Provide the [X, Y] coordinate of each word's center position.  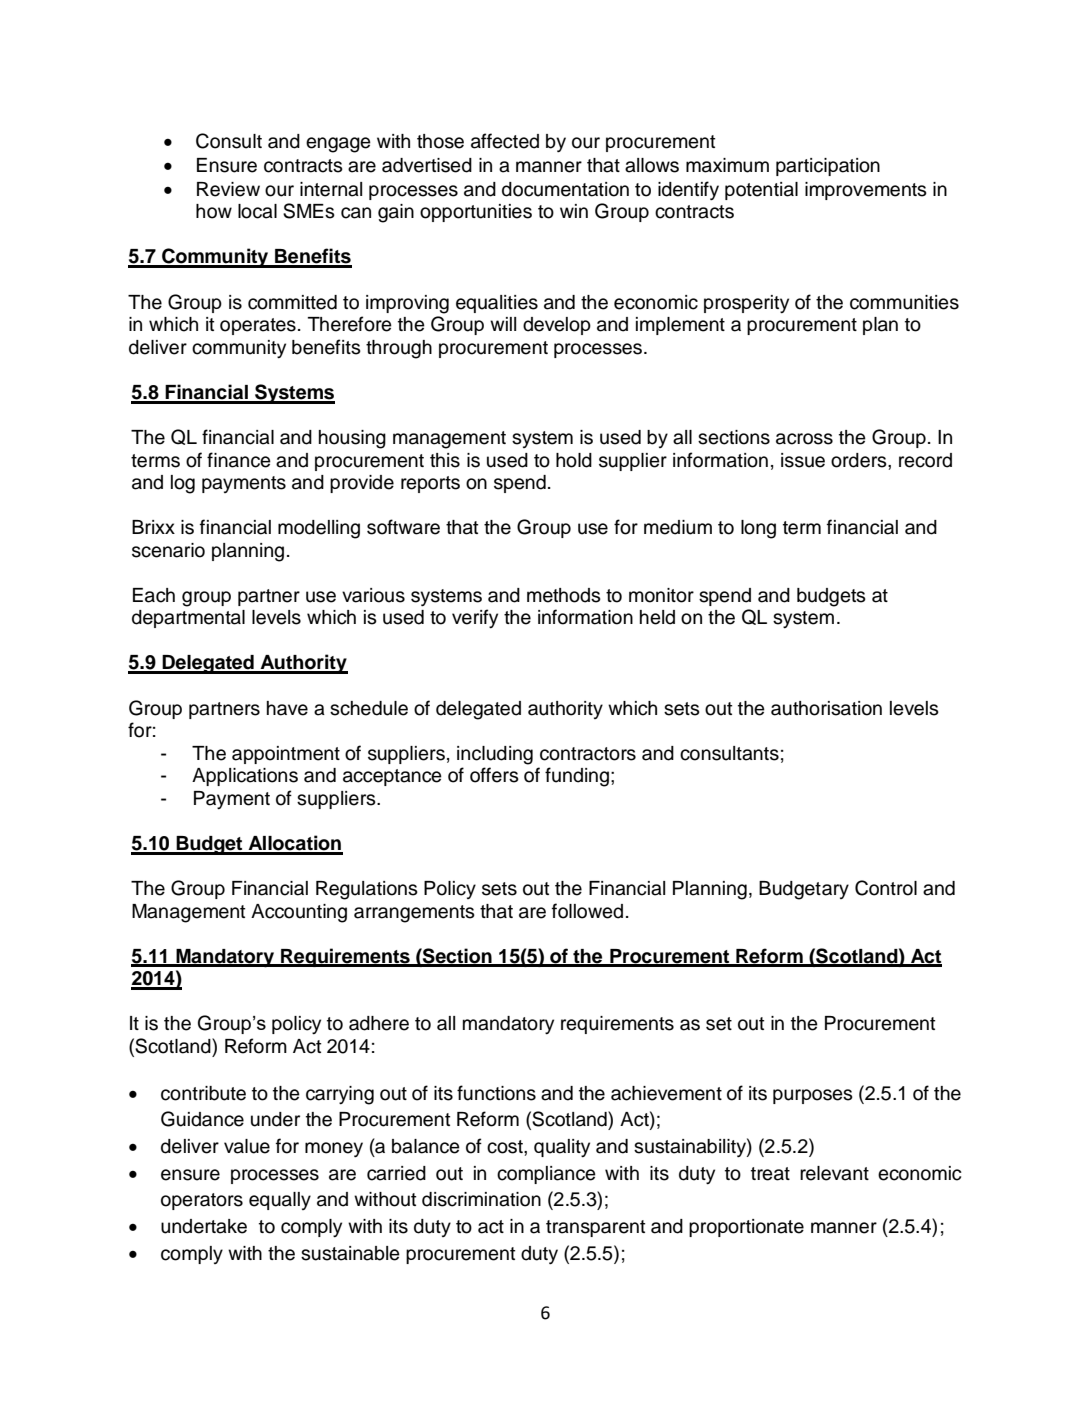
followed [587, 911]
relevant [834, 1173]
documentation [565, 189]
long [758, 529]
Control [886, 888]
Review [228, 189]
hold [574, 460]
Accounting [299, 913]
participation [828, 167]
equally [280, 1201]
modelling [319, 529]
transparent [595, 1228]
